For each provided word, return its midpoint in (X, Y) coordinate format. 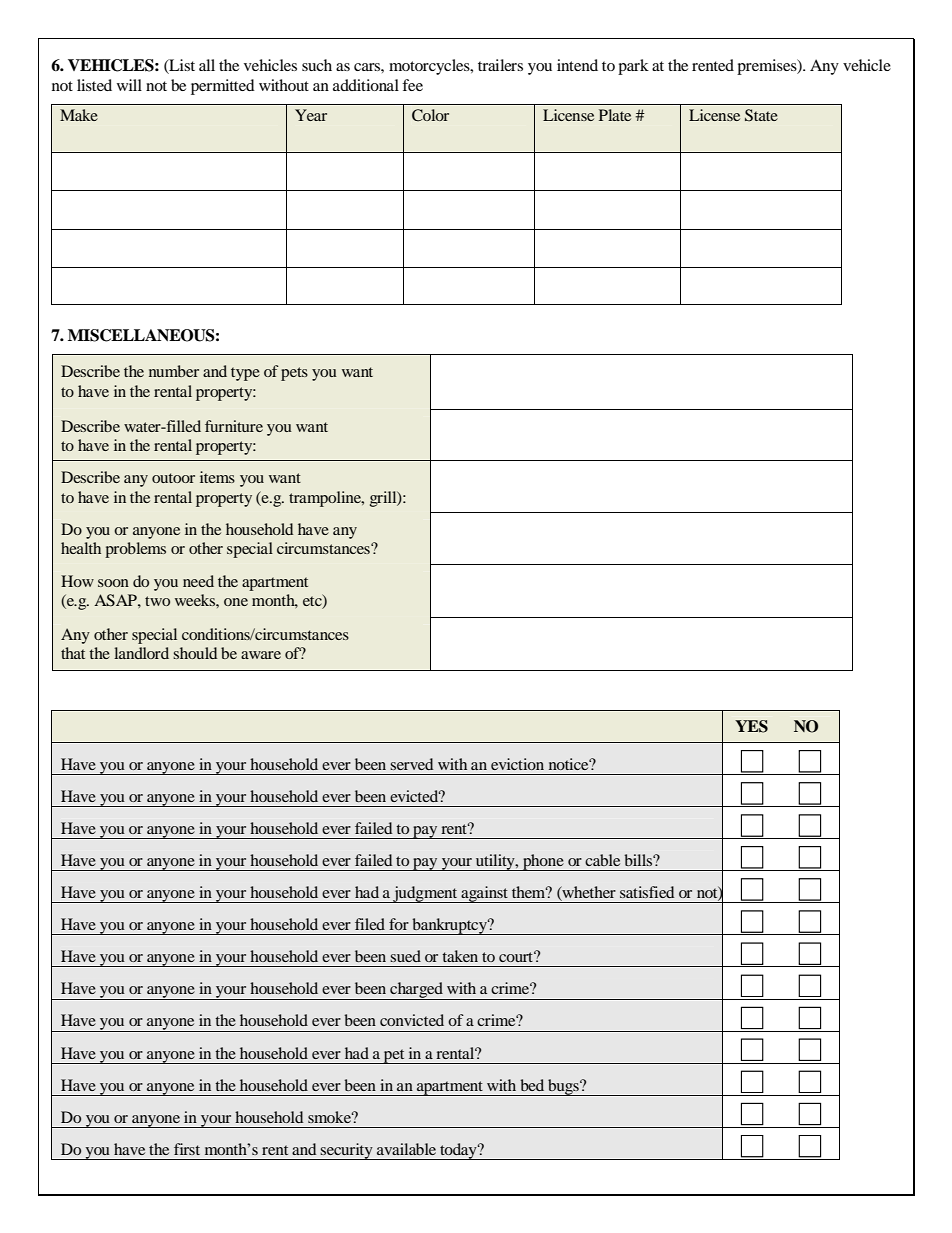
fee (412, 85)
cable (602, 860)
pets (294, 374)
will (129, 85)
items (217, 477)
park (633, 67)
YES (751, 726)
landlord (141, 653)
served (411, 764)
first (187, 1149)
